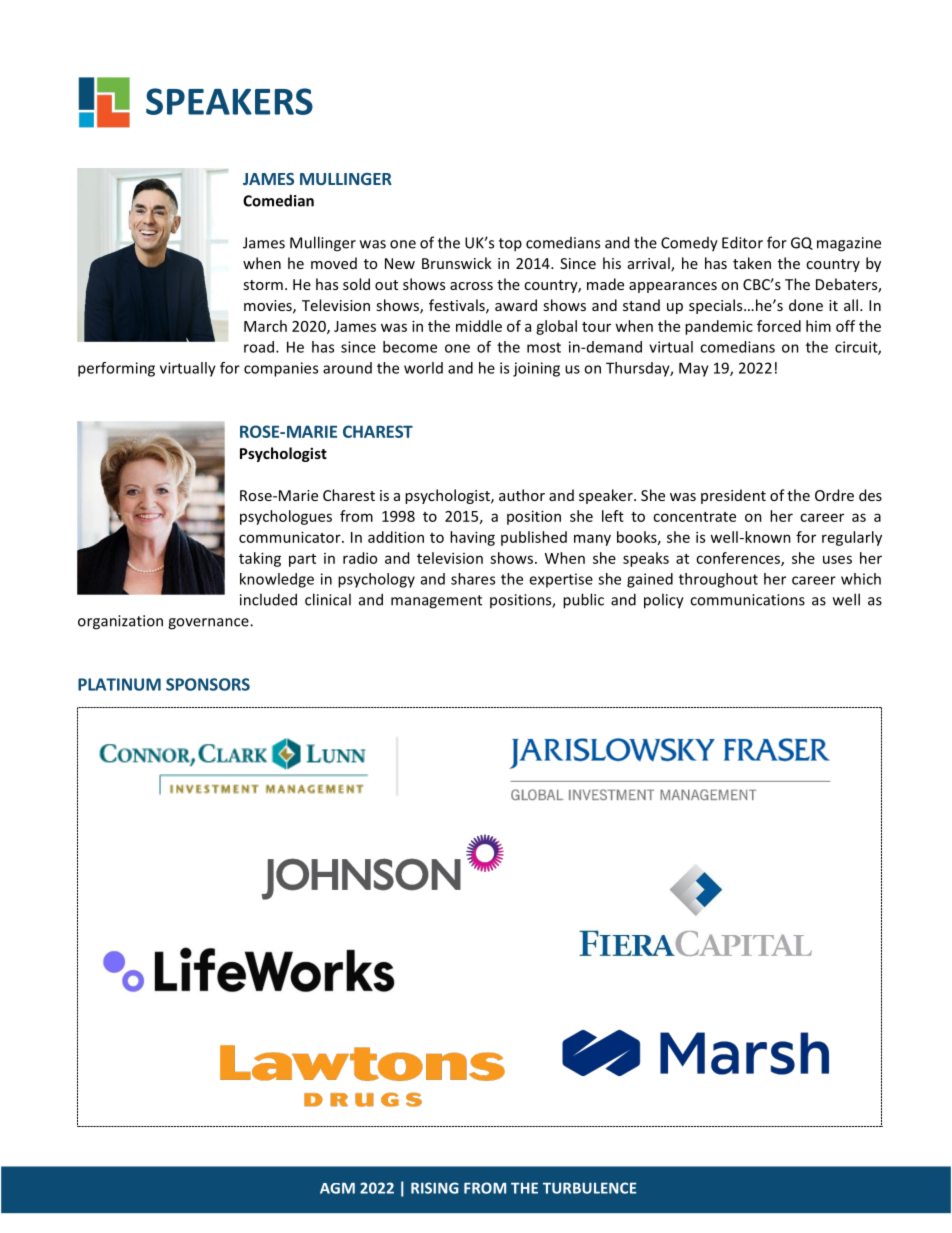 The image size is (952, 1233). I want to click on across, so click(471, 286).
